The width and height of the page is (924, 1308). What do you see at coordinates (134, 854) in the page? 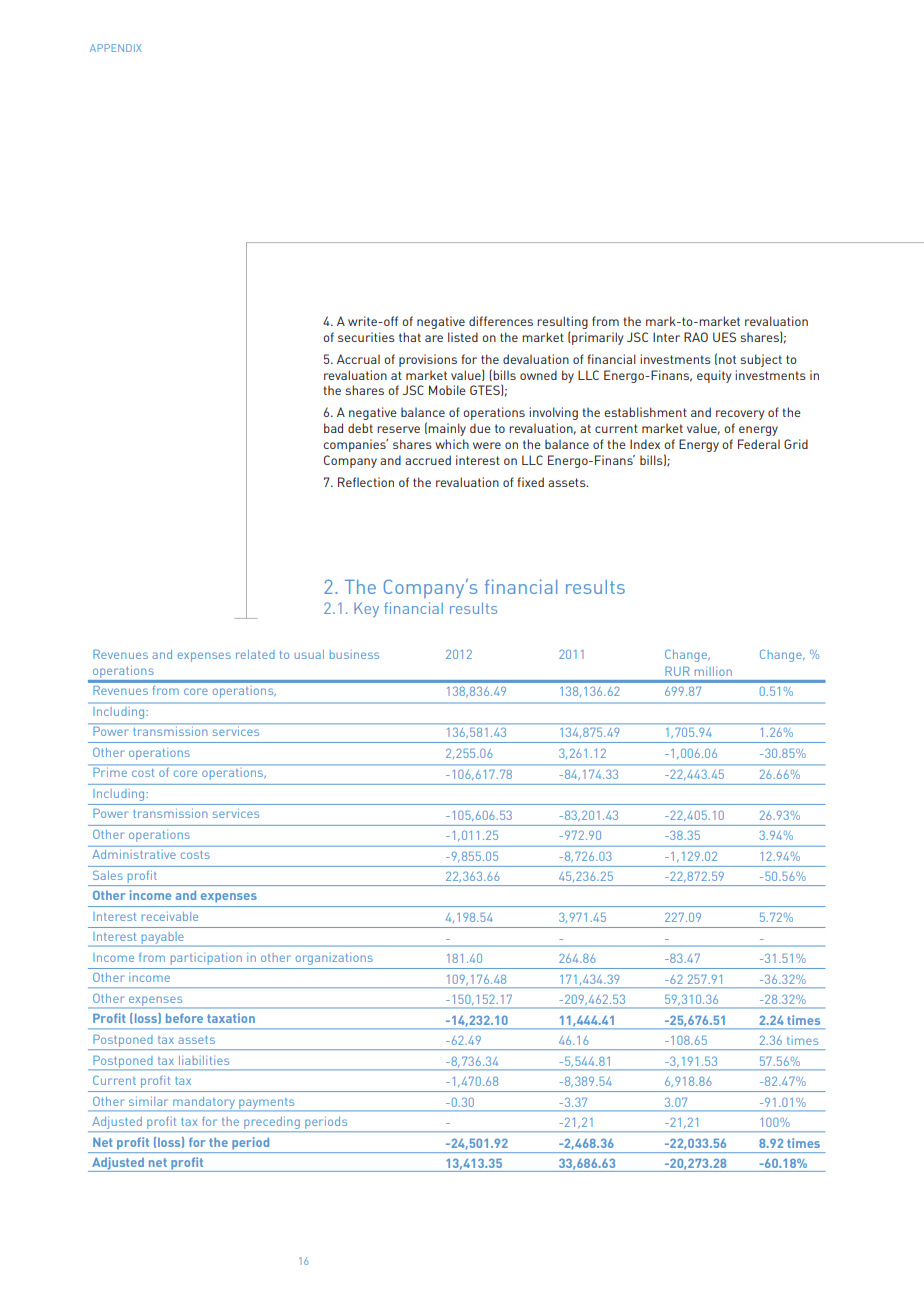
I see `Administrative` at bounding box center [134, 854].
